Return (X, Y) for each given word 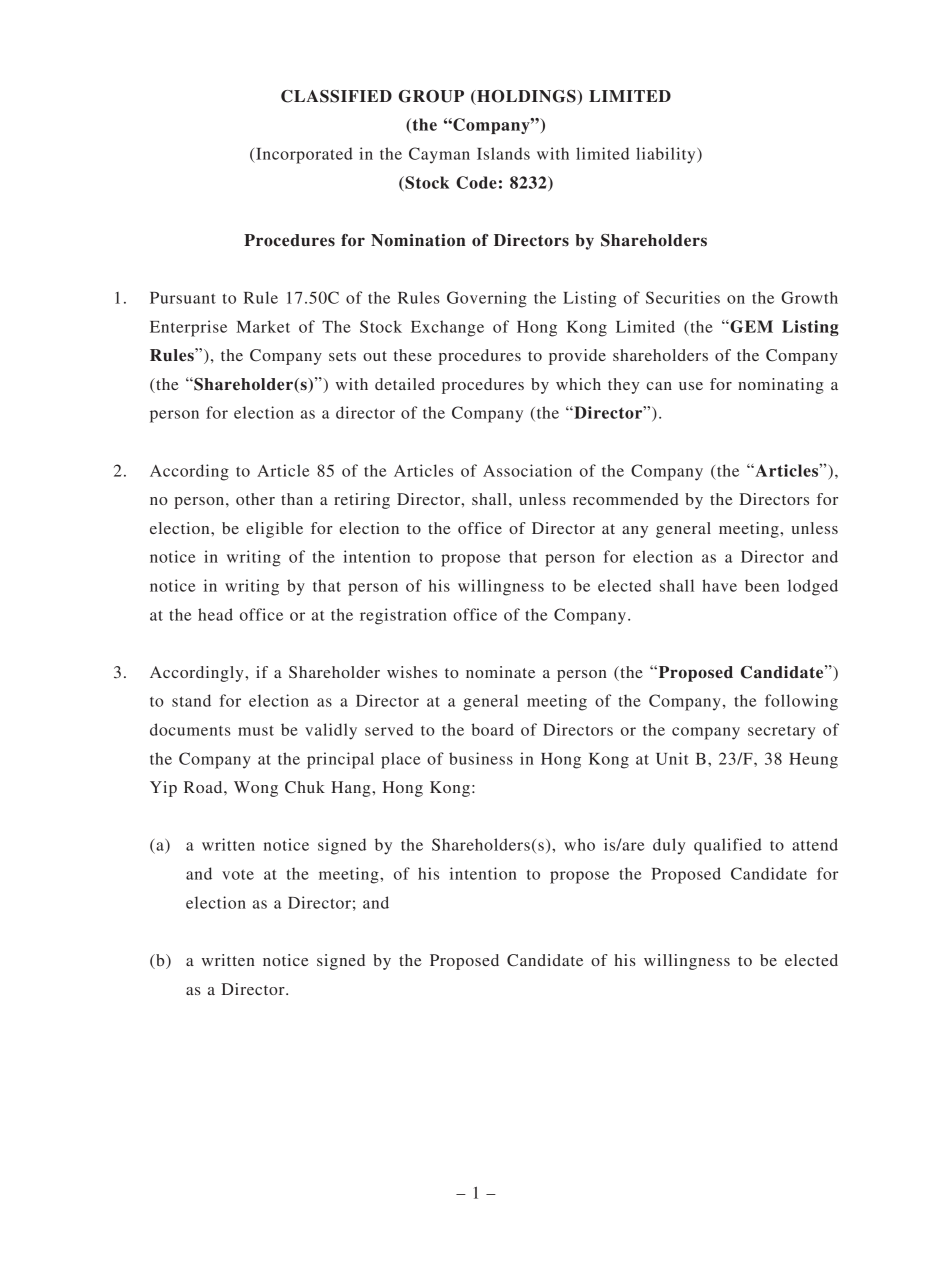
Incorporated (303, 155)
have (719, 585)
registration (403, 616)
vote (238, 875)
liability (667, 155)
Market (263, 326)
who (579, 844)
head (215, 614)
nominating (781, 386)
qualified (728, 846)
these (413, 355)
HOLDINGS (526, 97)
